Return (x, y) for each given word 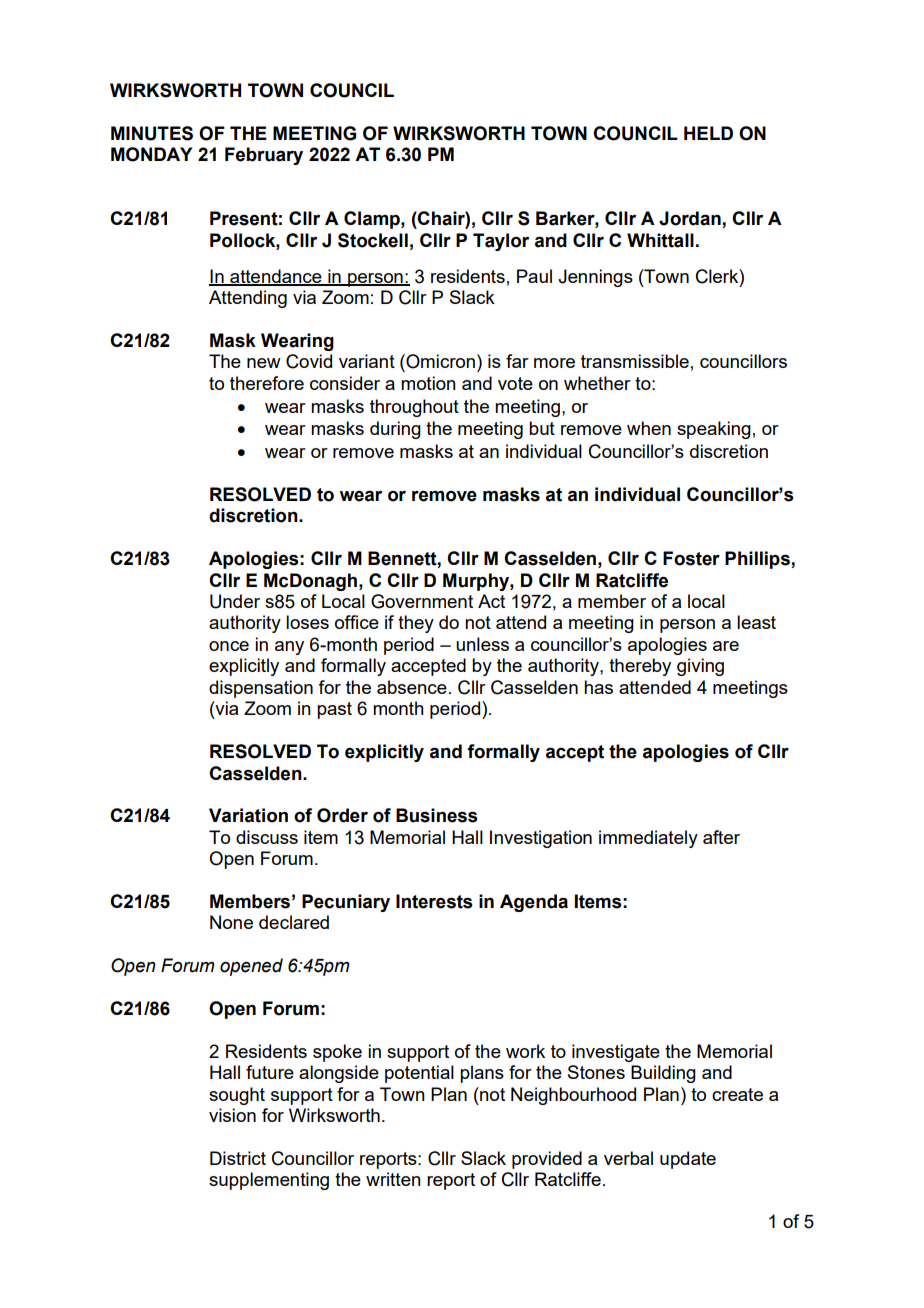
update (688, 1160)
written (393, 1179)
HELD (708, 133)
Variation (248, 815)
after (721, 837)
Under (235, 601)
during (395, 430)
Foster (691, 558)
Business (436, 815)
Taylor (501, 242)
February (264, 156)
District (238, 1158)
